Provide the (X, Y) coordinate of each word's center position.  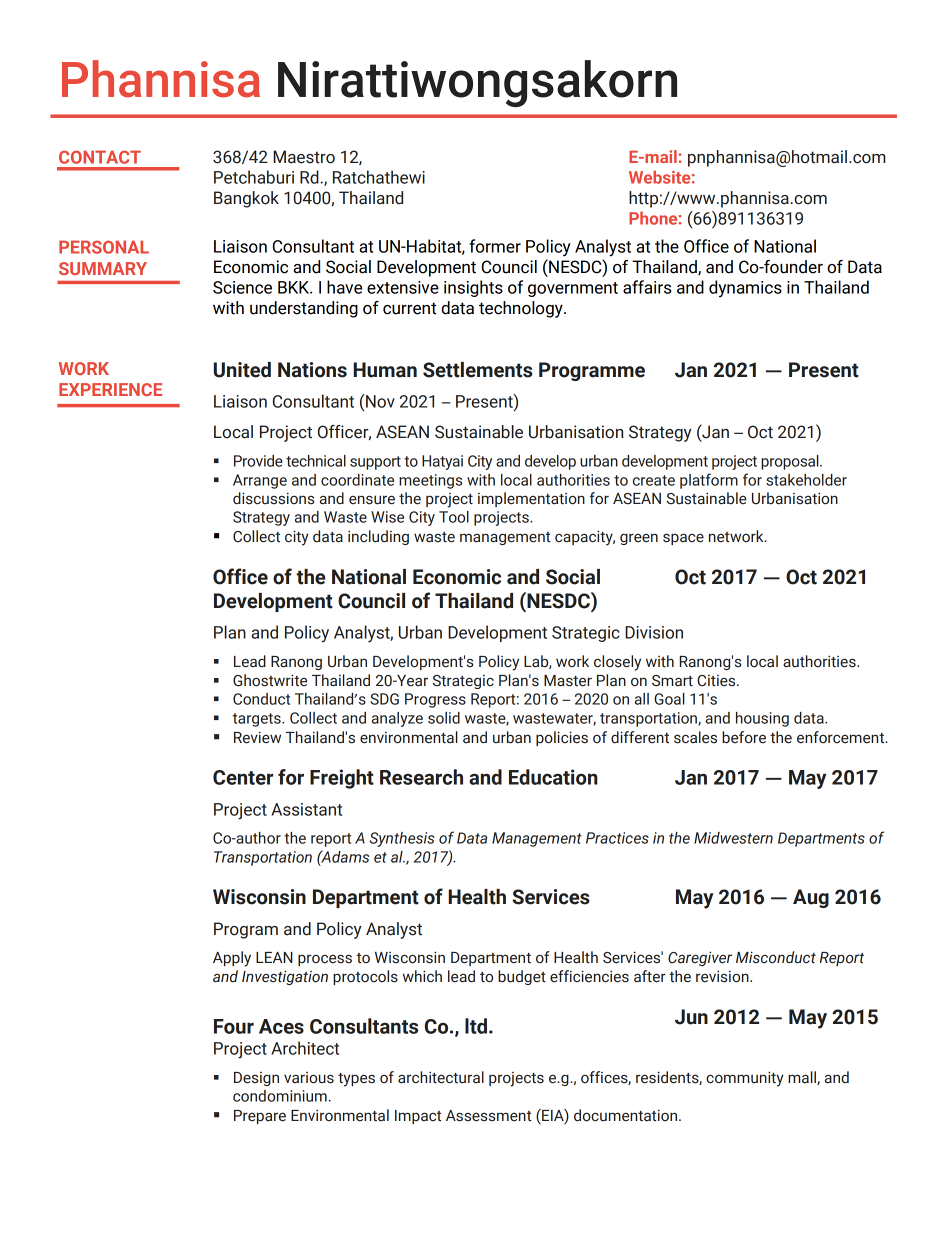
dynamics (745, 289)
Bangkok (246, 199)
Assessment (488, 1116)
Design (256, 1079)
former (495, 246)
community (745, 1079)
